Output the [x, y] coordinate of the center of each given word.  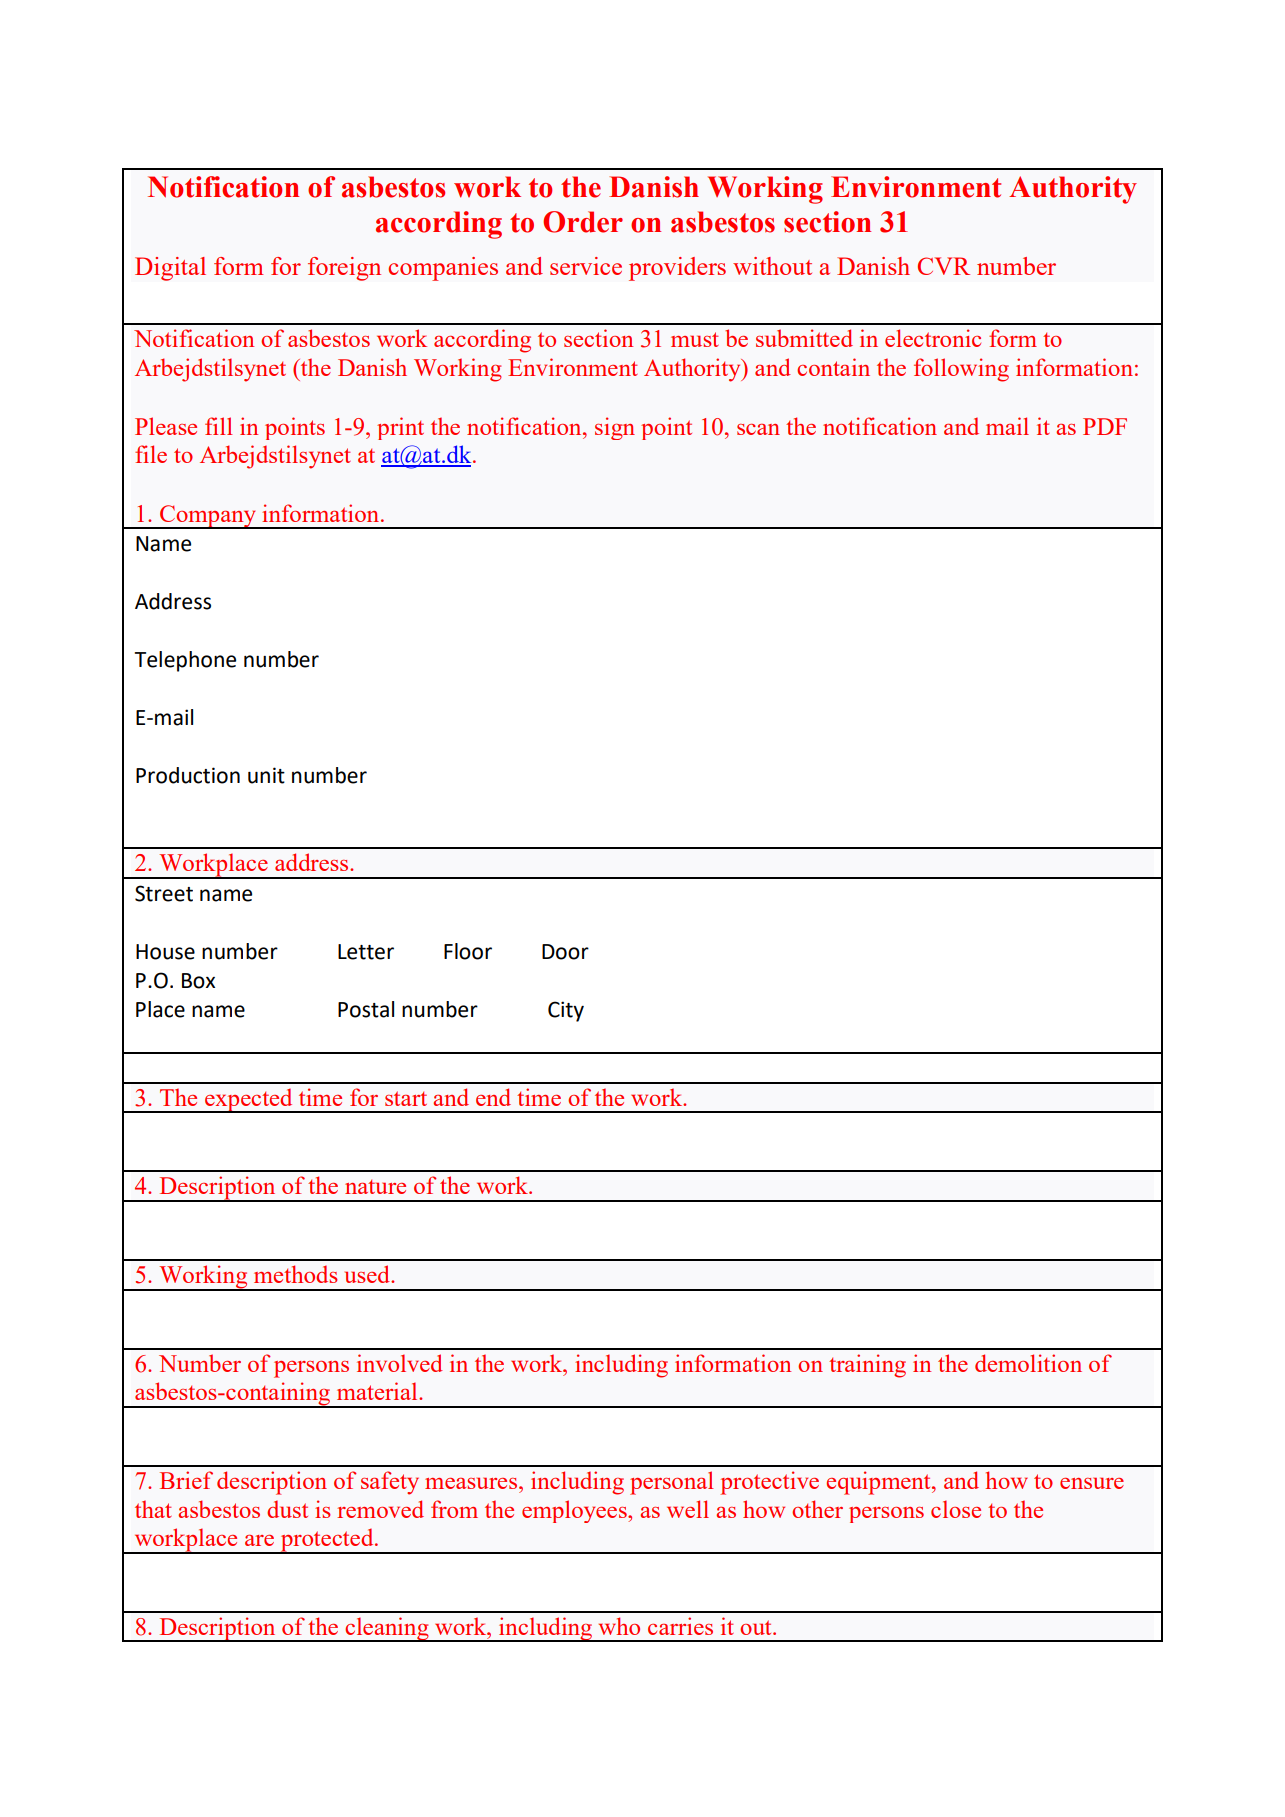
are [259, 1540]
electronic [933, 338]
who [619, 1626]
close [956, 1509]
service [586, 266]
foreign [344, 269]
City [566, 1011]
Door [565, 952]
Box [198, 981]
